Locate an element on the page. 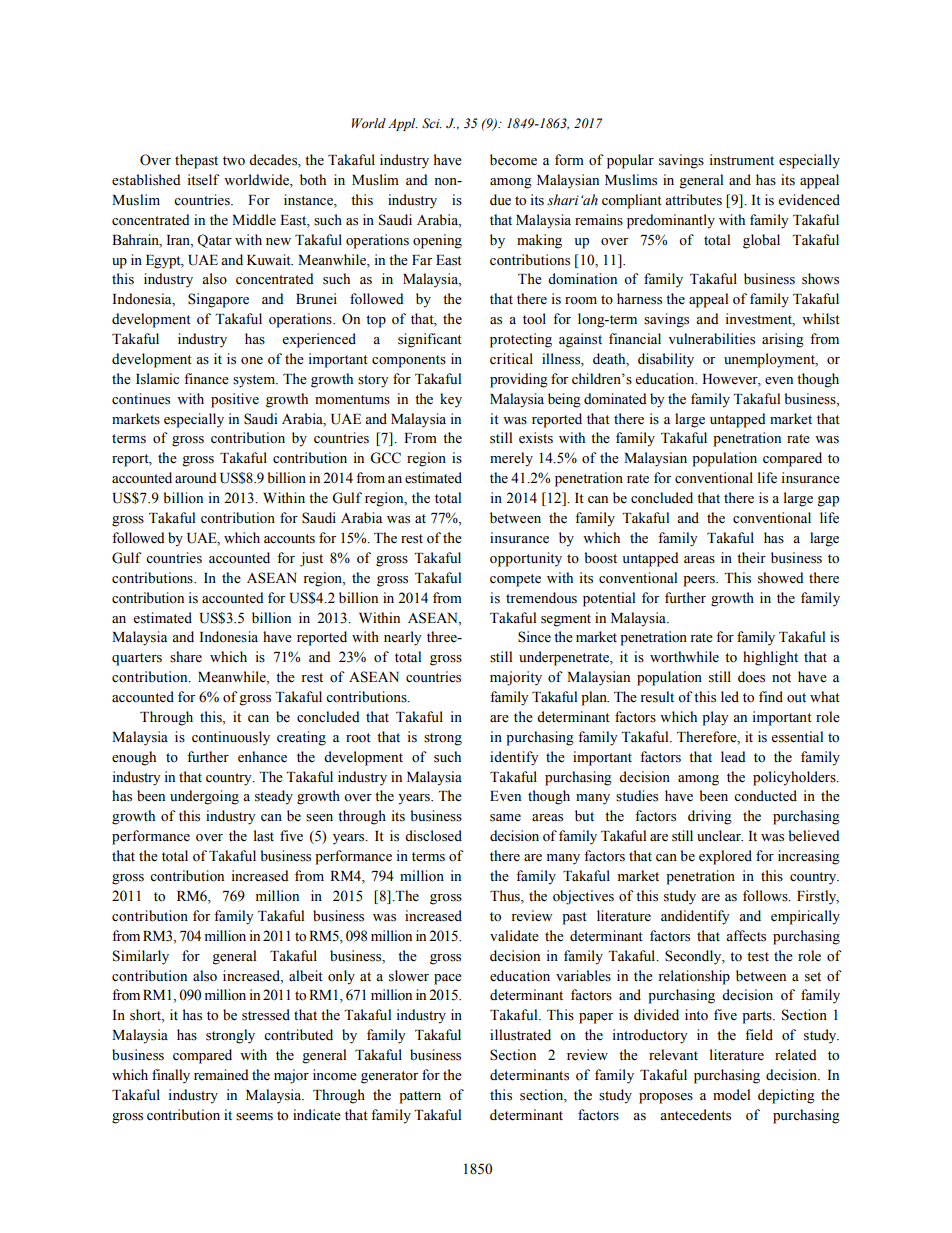 The height and width of the page is (1233, 952). compete is located at coordinates (515, 580).
